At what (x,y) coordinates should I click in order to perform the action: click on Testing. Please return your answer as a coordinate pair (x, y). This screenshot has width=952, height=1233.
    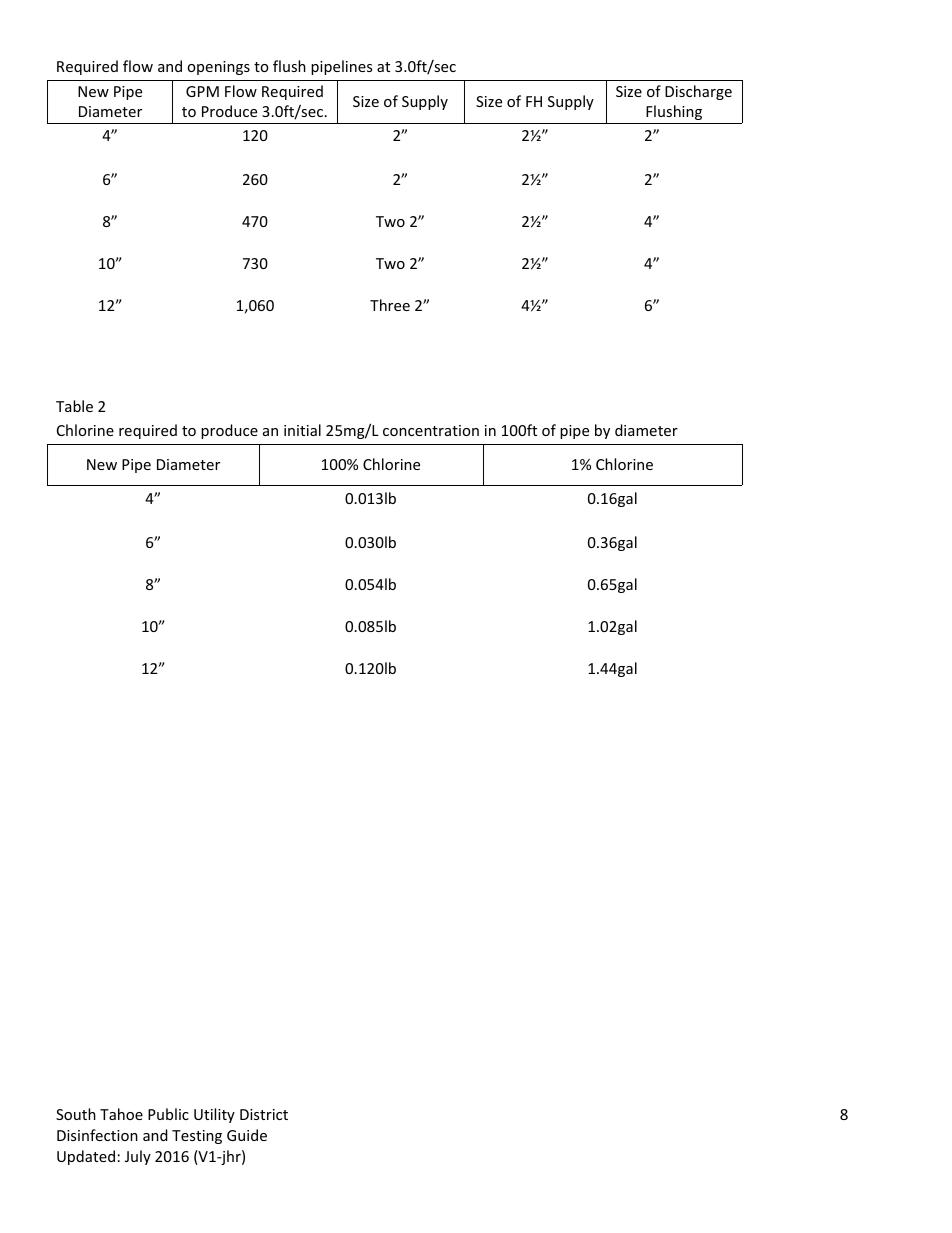
    Looking at the image, I should click on (197, 1137).
